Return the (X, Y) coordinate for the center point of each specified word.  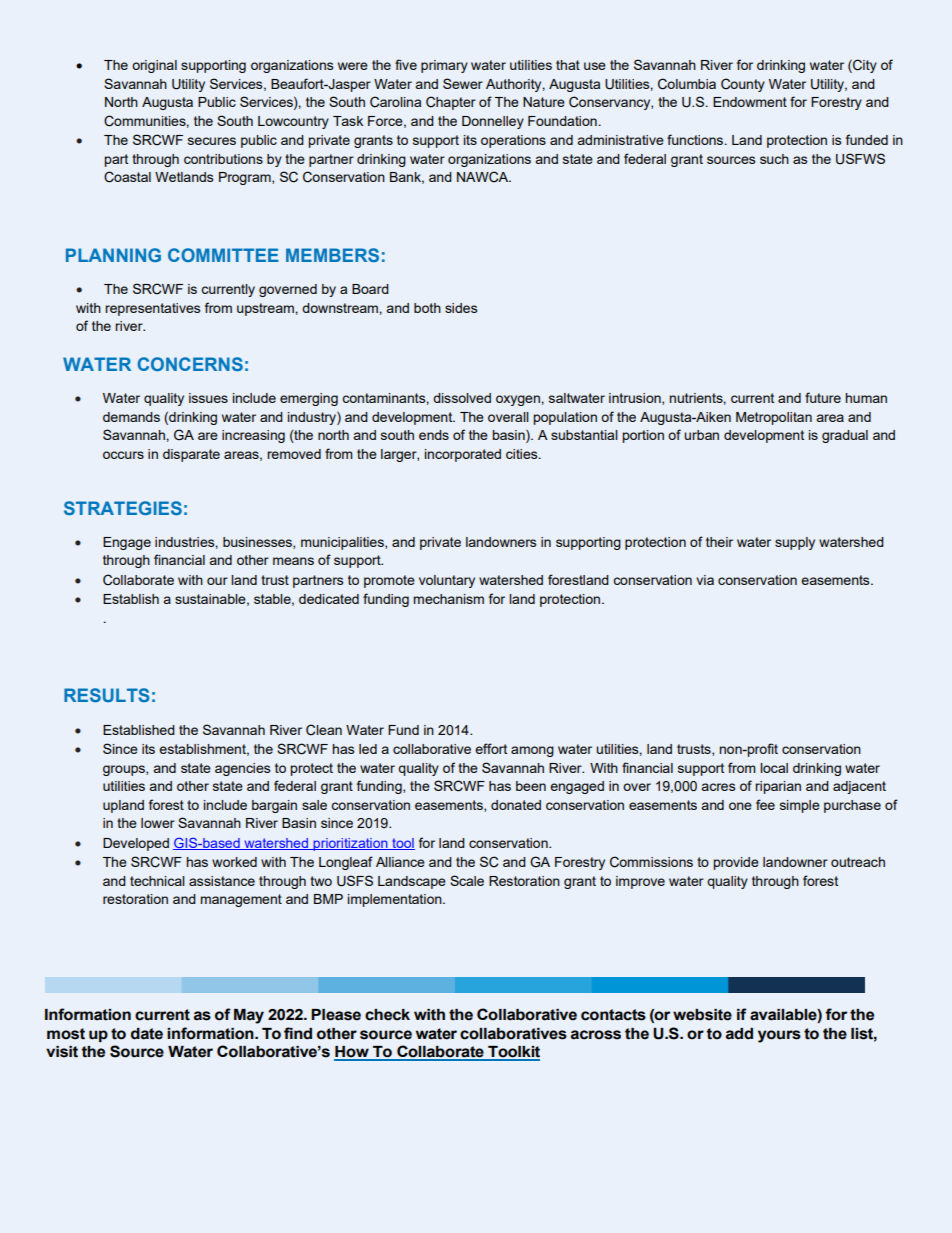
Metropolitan (774, 418)
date (147, 1034)
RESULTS (107, 695)
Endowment (750, 102)
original (154, 66)
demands (131, 417)
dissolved (462, 398)
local (774, 768)
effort (491, 748)
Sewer (463, 83)
